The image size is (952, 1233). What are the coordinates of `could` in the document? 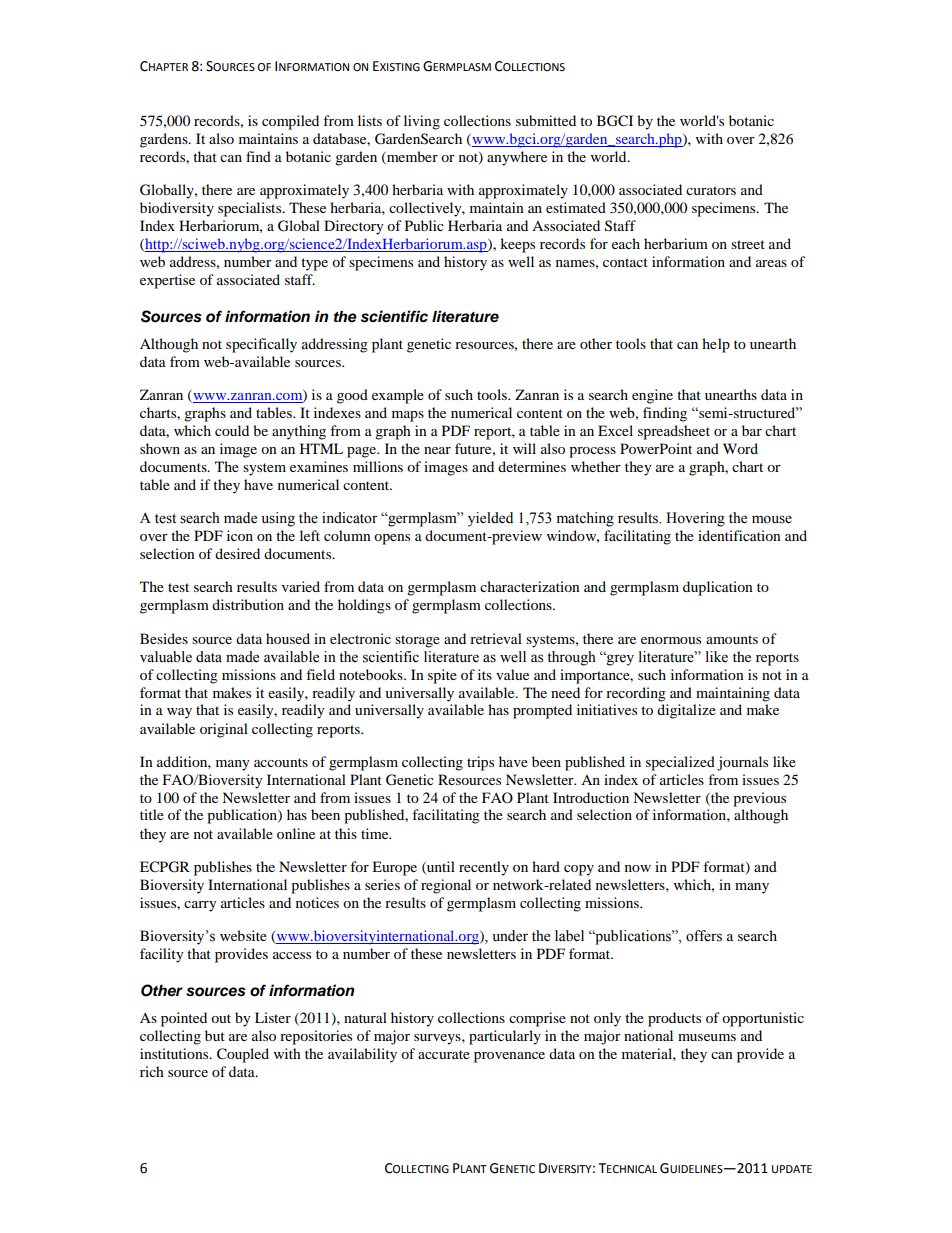 It's located at (232, 430).
